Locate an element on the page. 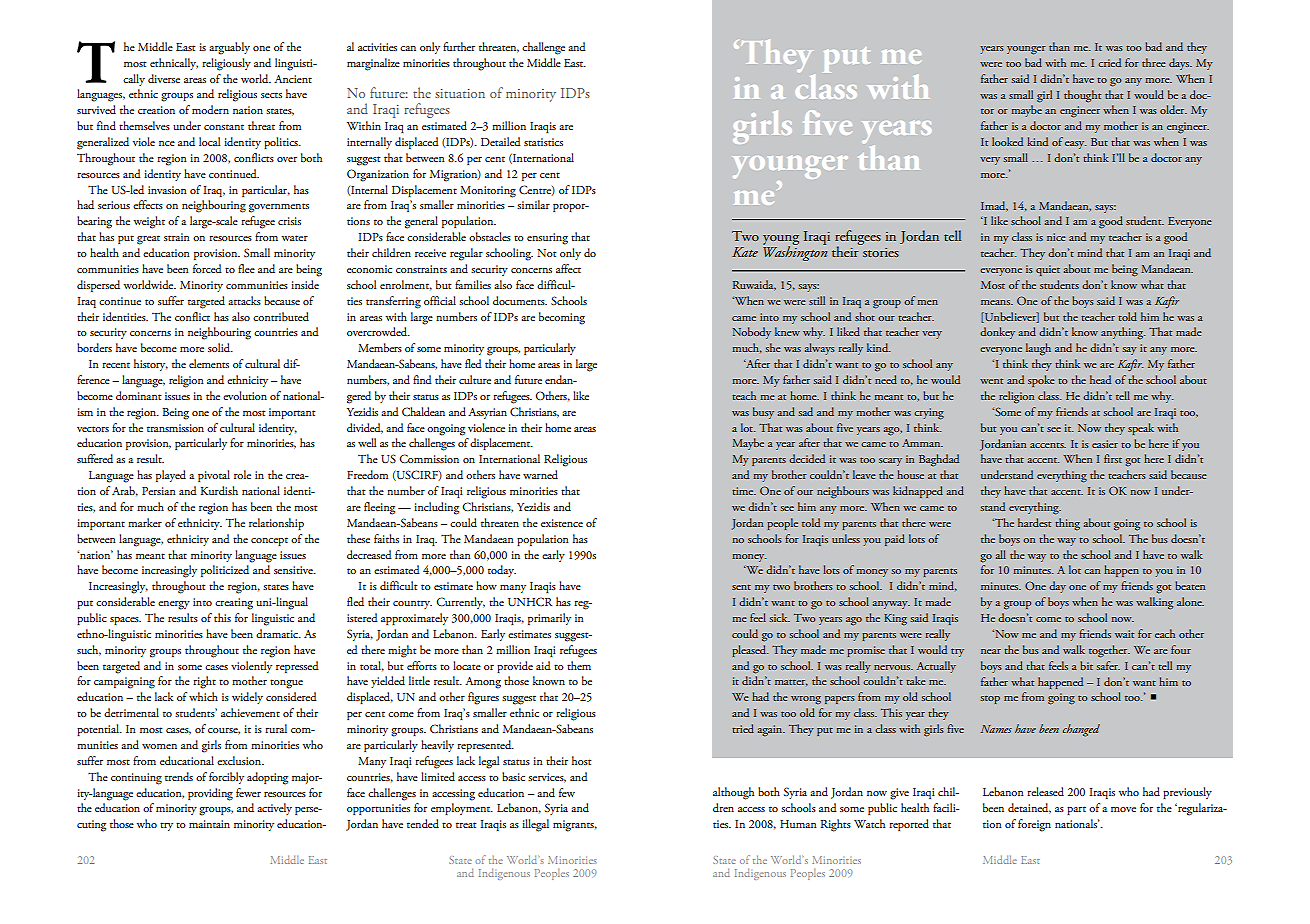 This page has width=1310, height=924. attacks is located at coordinates (244, 300).
